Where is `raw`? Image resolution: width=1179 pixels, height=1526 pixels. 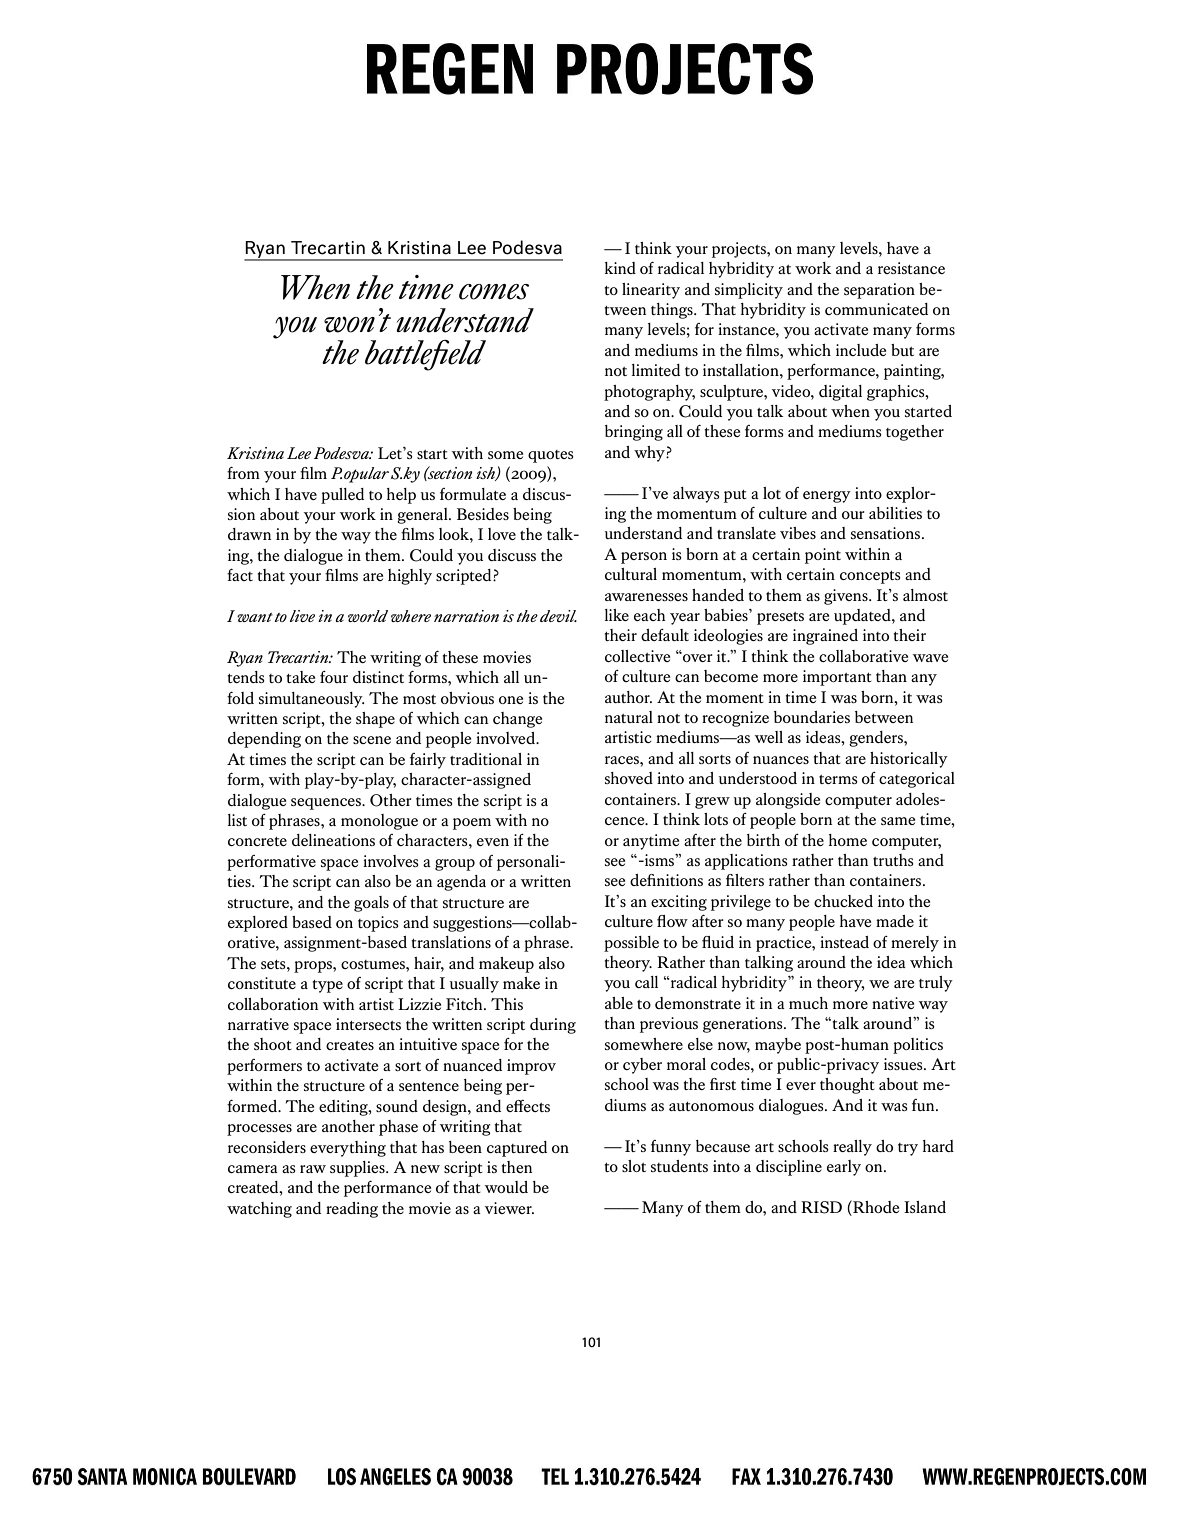 raw is located at coordinates (313, 1169).
